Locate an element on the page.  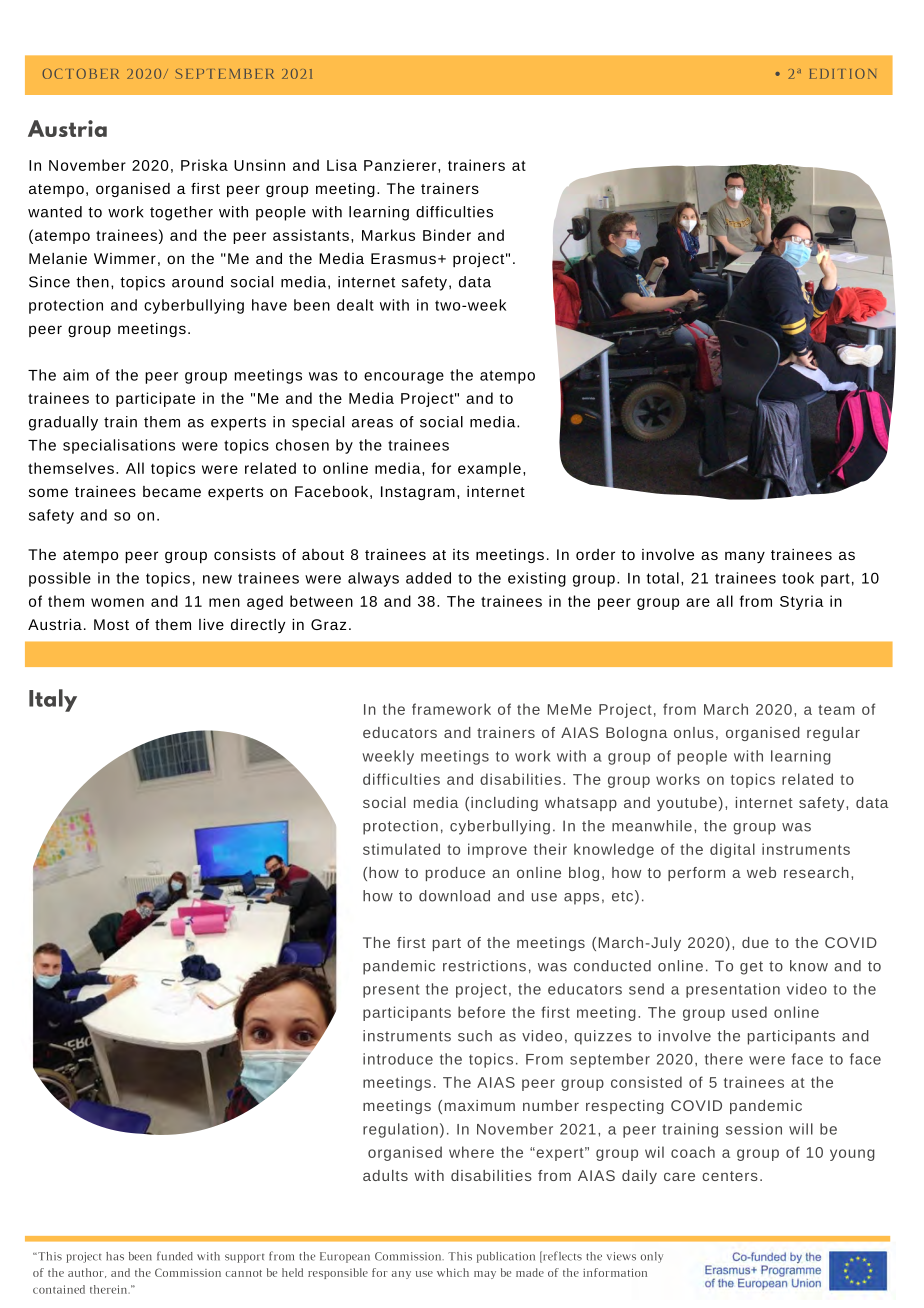
EDITION is located at coordinates (842, 74).
